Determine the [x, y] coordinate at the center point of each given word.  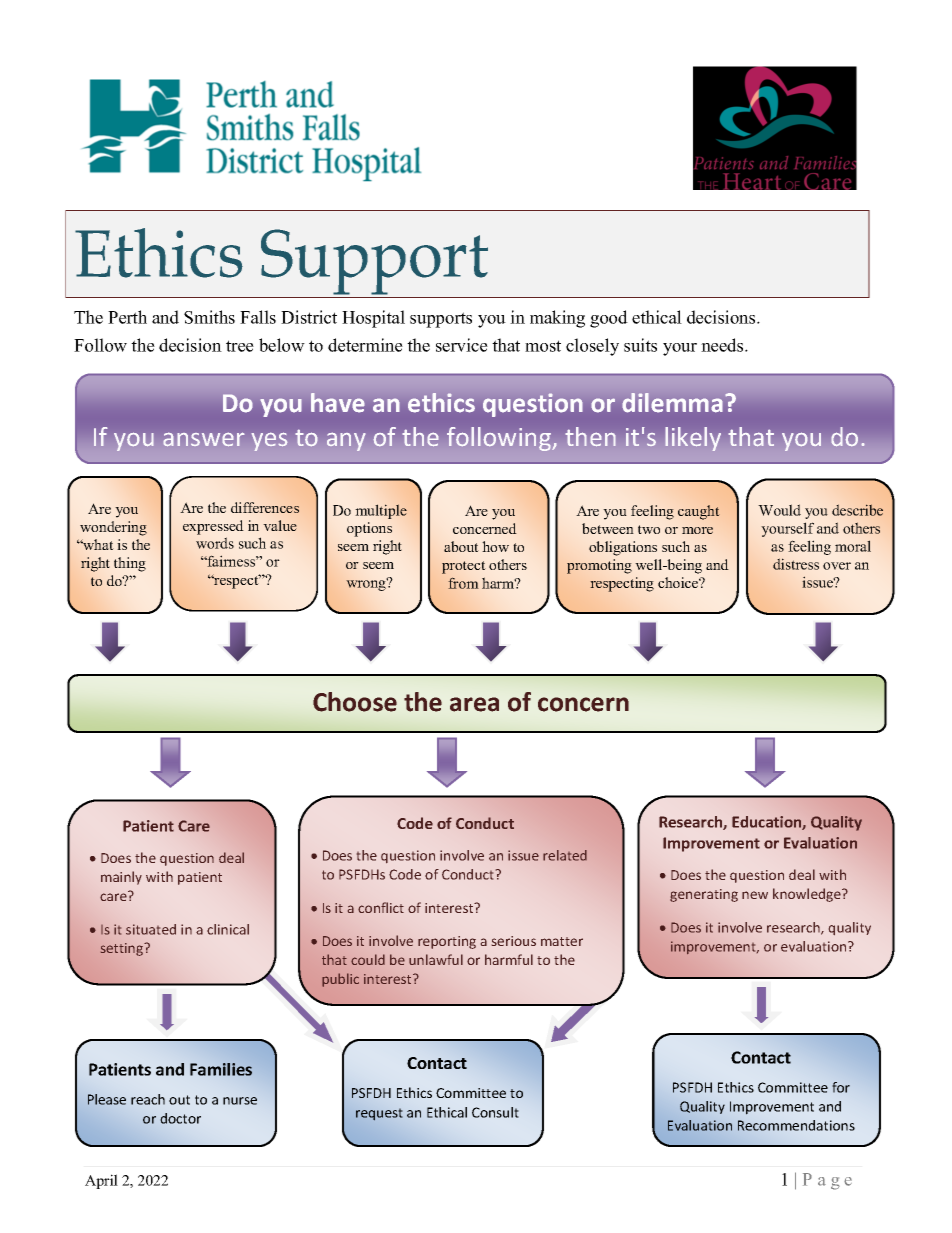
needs [723, 345]
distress [796, 564]
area [474, 704]
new [755, 895]
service [462, 345]
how [495, 546]
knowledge [808, 895]
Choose [355, 702]
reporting [447, 942]
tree [240, 346]
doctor [180, 1118]
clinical [228, 929]
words [215, 543]
